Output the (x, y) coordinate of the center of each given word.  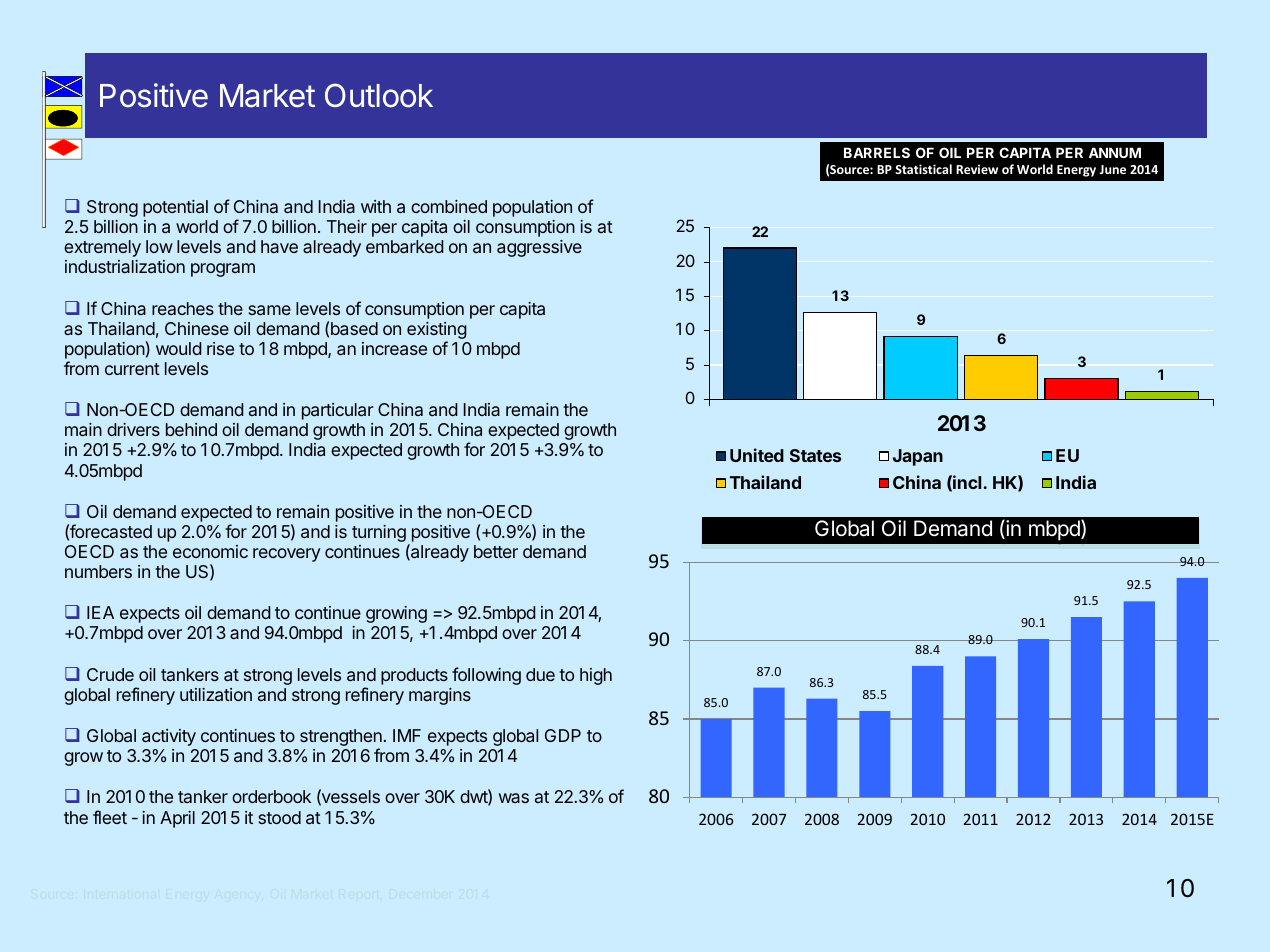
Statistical (923, 169)
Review (977, 169)
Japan (918, 457)
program (223, 270)
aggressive (539, 248)
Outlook (379, 95)
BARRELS (877, 152)
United (757, 455)
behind (191, 429)
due (540, 674)
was (514, 798)
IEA (100, 612)
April (177, 819)
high (596, 676)
